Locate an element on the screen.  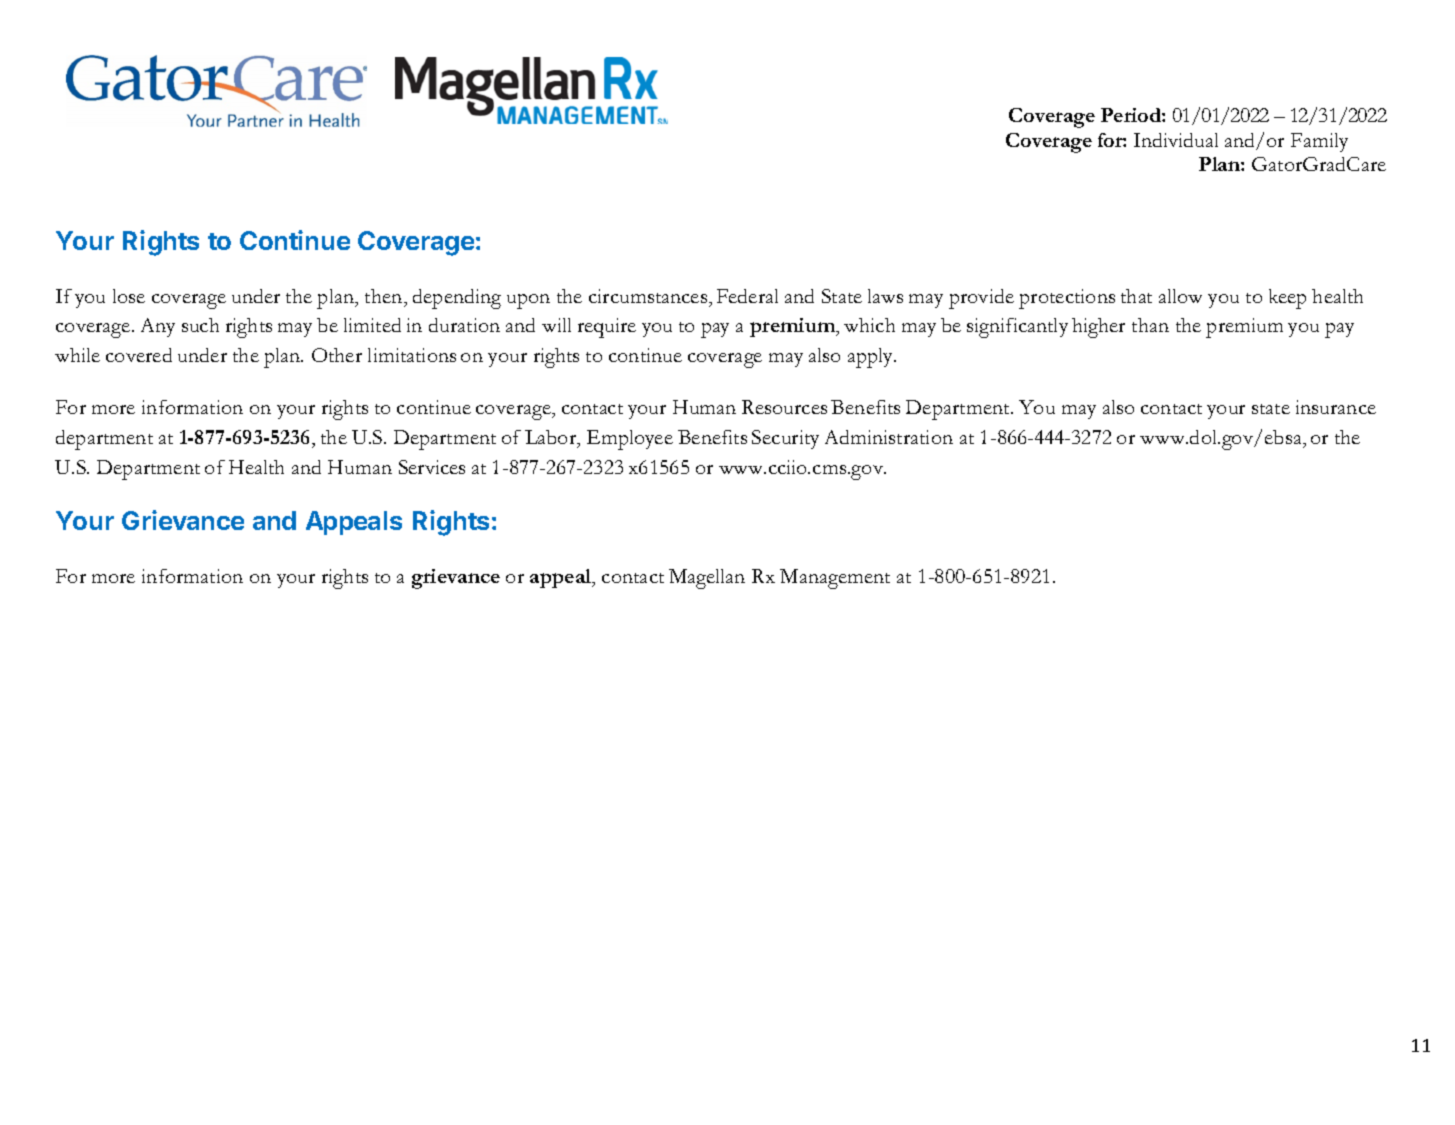
Family is located at coordinates (1319, 142).
